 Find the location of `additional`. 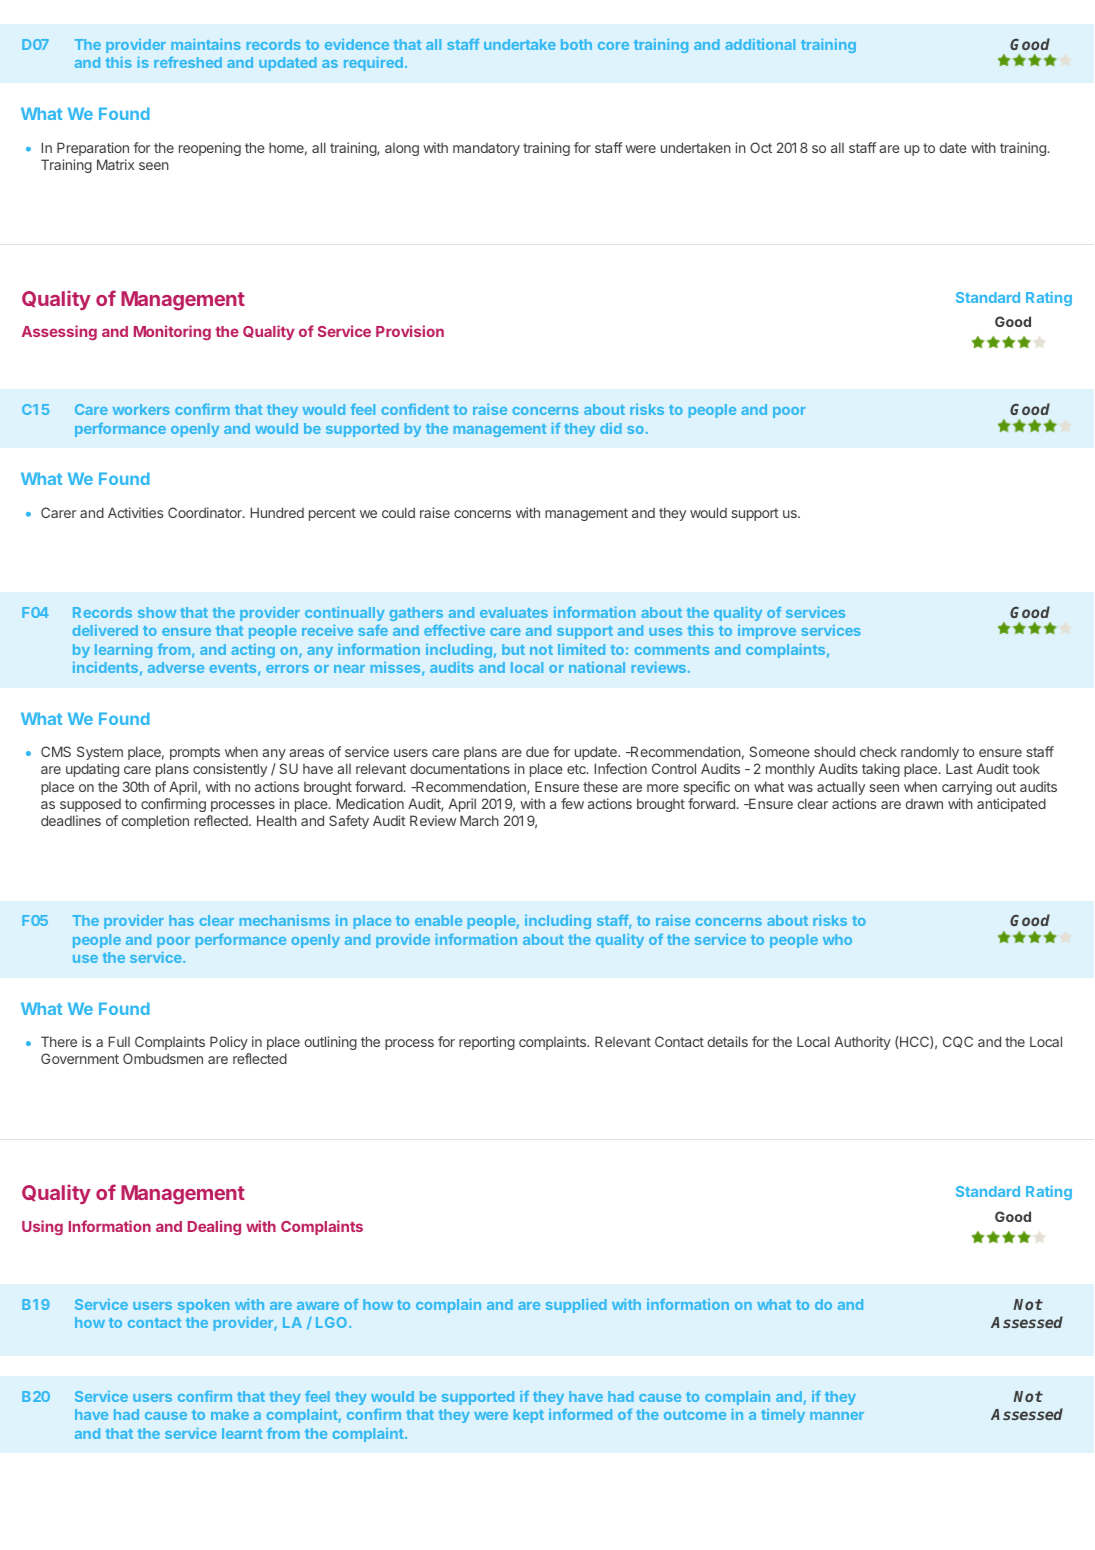

additional is located at coordinates (760, 44).
